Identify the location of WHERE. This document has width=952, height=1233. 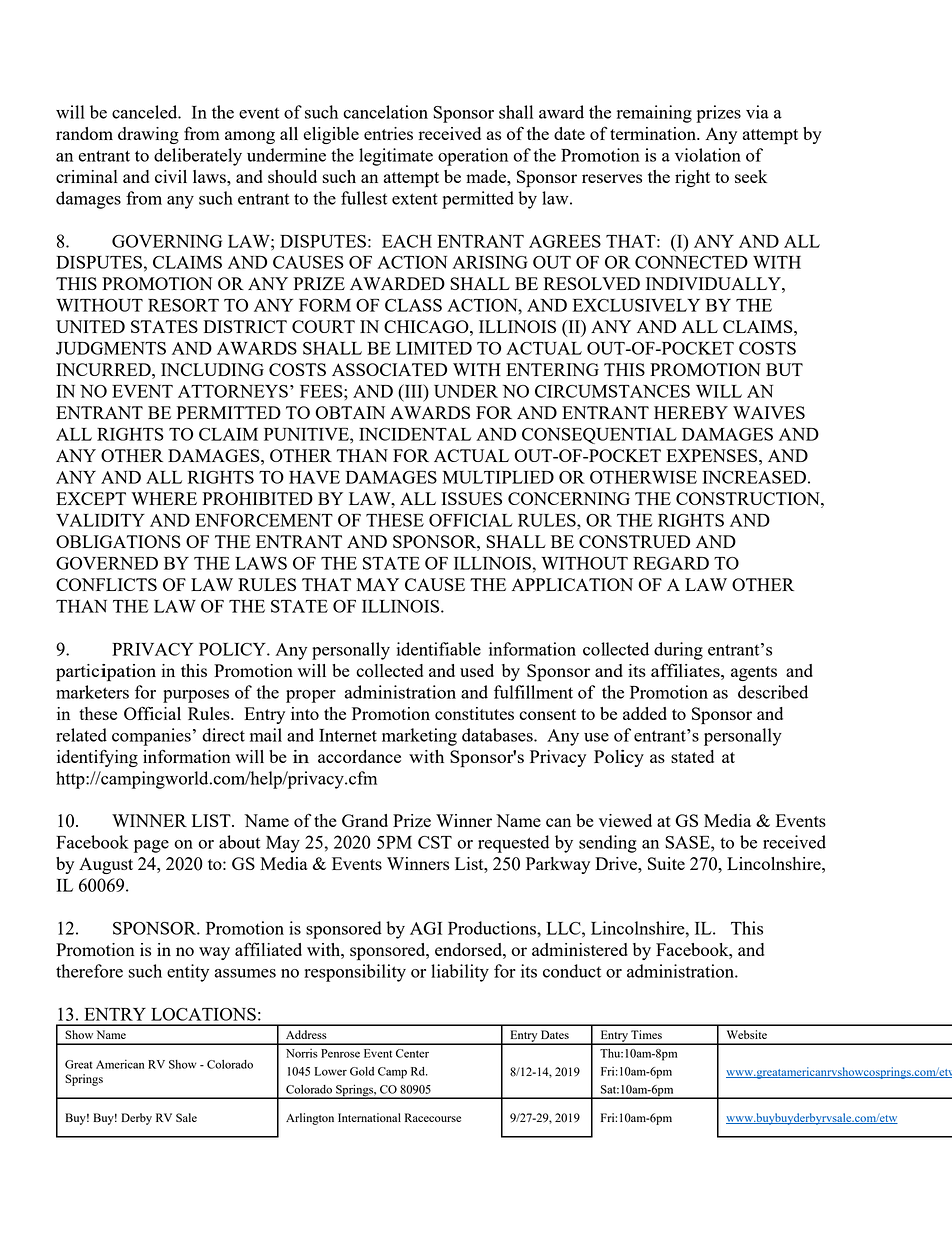
(164, 498).
